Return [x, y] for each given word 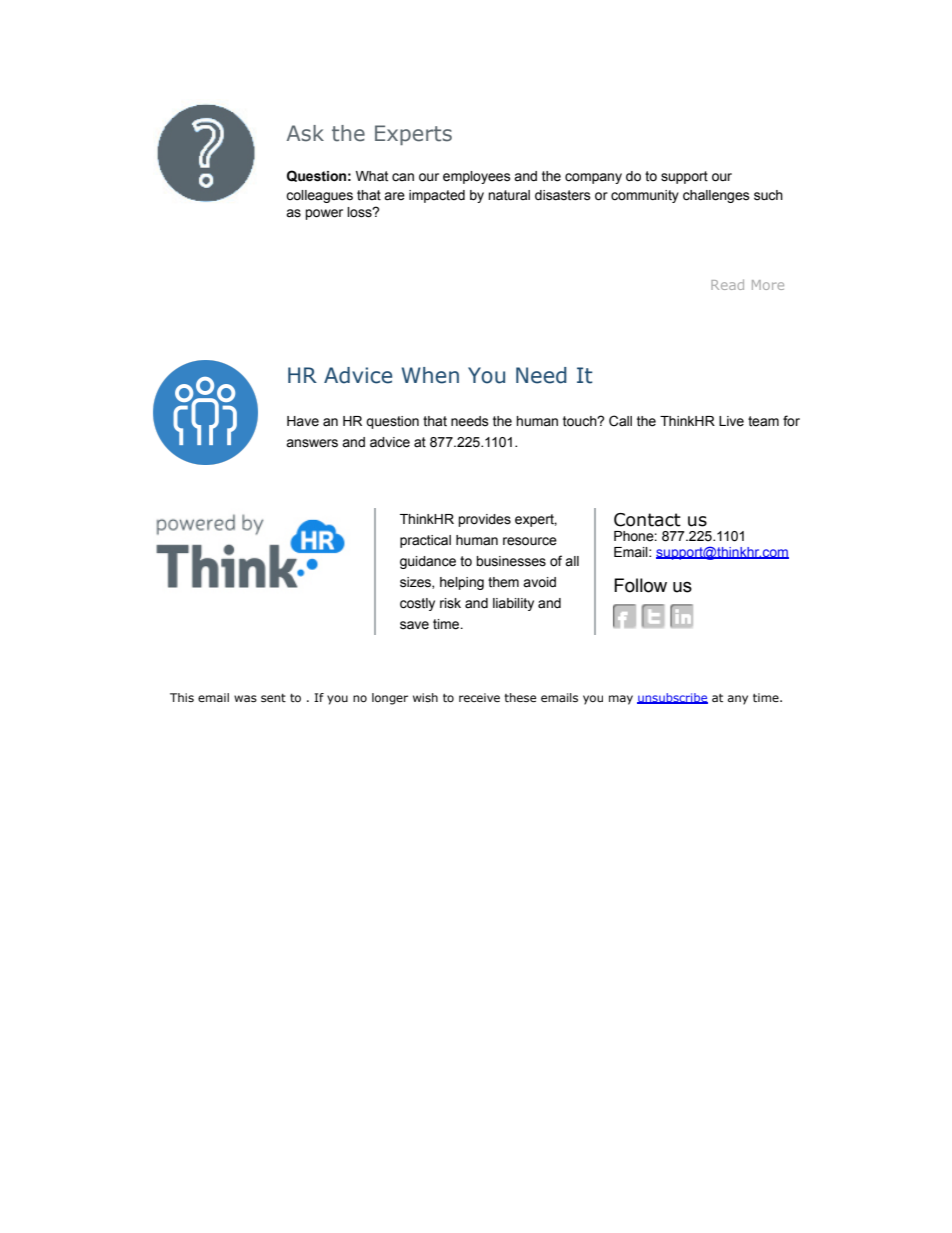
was [245, 698]
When [430, 375]
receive [479, 697]
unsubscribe [672, 698]
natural [509, 195]
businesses [511, 561]
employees [477, 177]
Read [727, 284]
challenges [716, 196]
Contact [647, 520]
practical [425, 541]
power [324, 214]
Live [731, 421]
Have [303, 421]
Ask [305, 133]
